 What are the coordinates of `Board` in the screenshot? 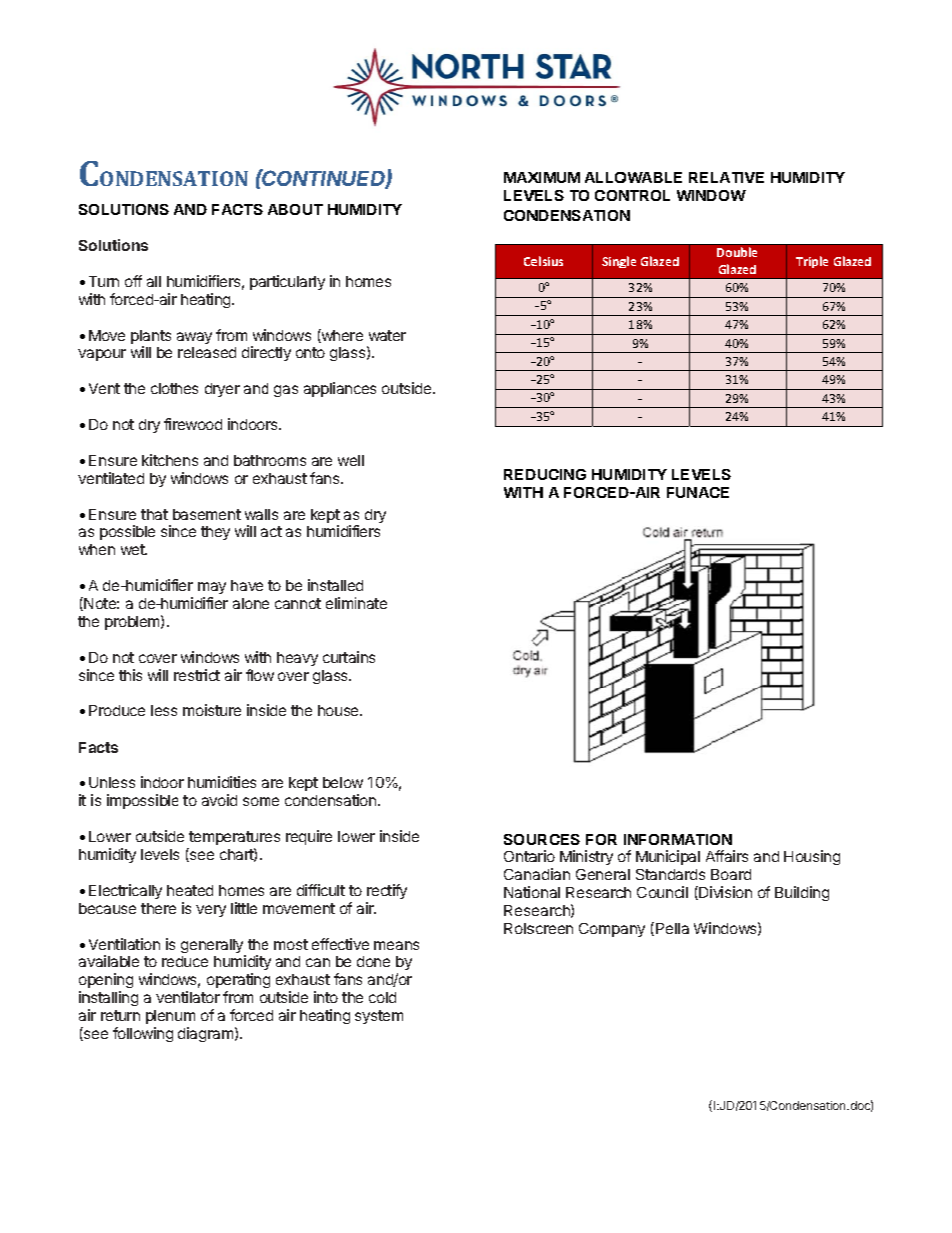 It's located at (731, 874).
